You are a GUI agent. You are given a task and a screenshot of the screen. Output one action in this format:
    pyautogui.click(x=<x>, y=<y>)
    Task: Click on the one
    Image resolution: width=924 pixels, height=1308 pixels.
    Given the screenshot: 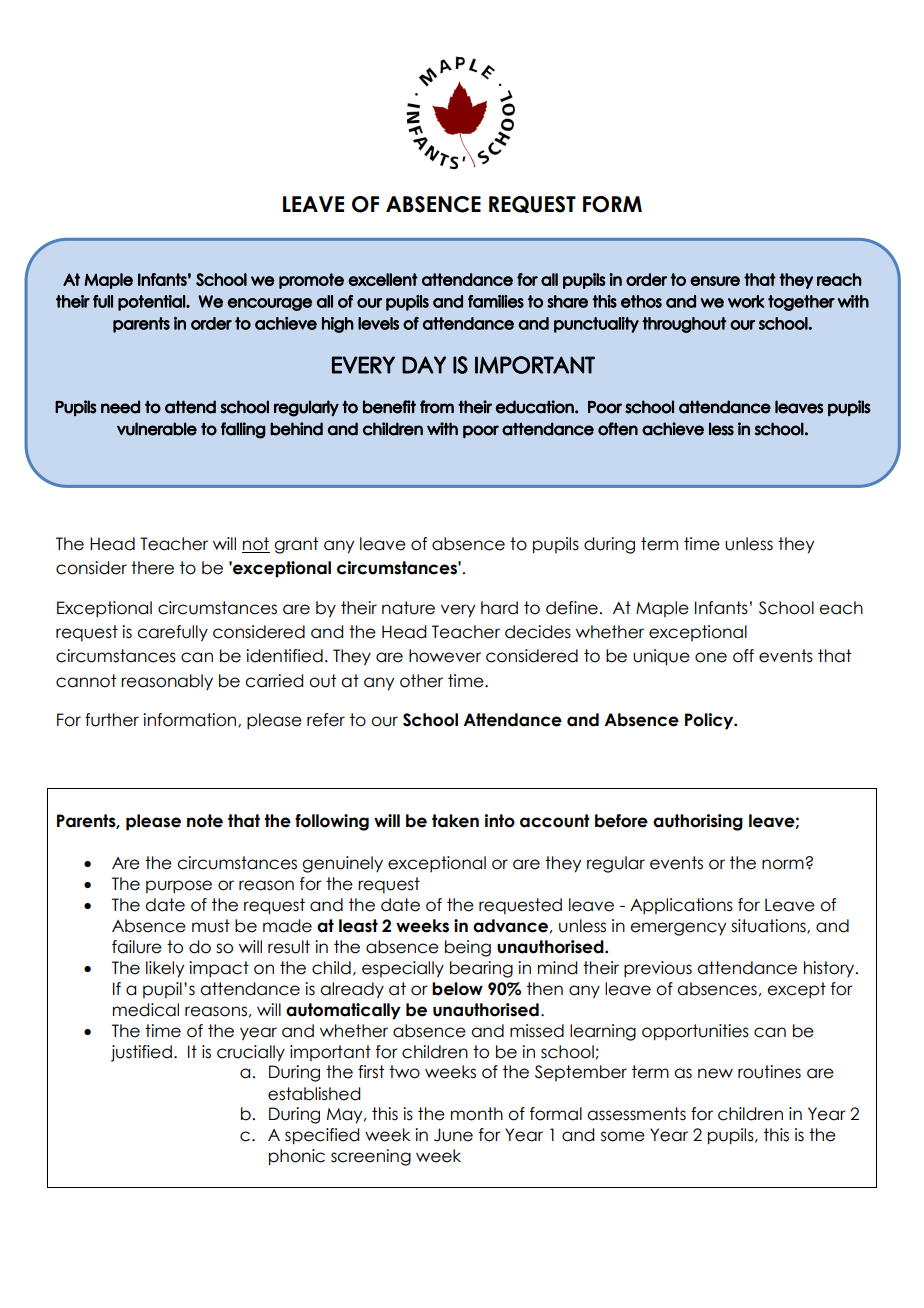 What is the action you would take?
    pyautogui.click(x=711, y=657)
